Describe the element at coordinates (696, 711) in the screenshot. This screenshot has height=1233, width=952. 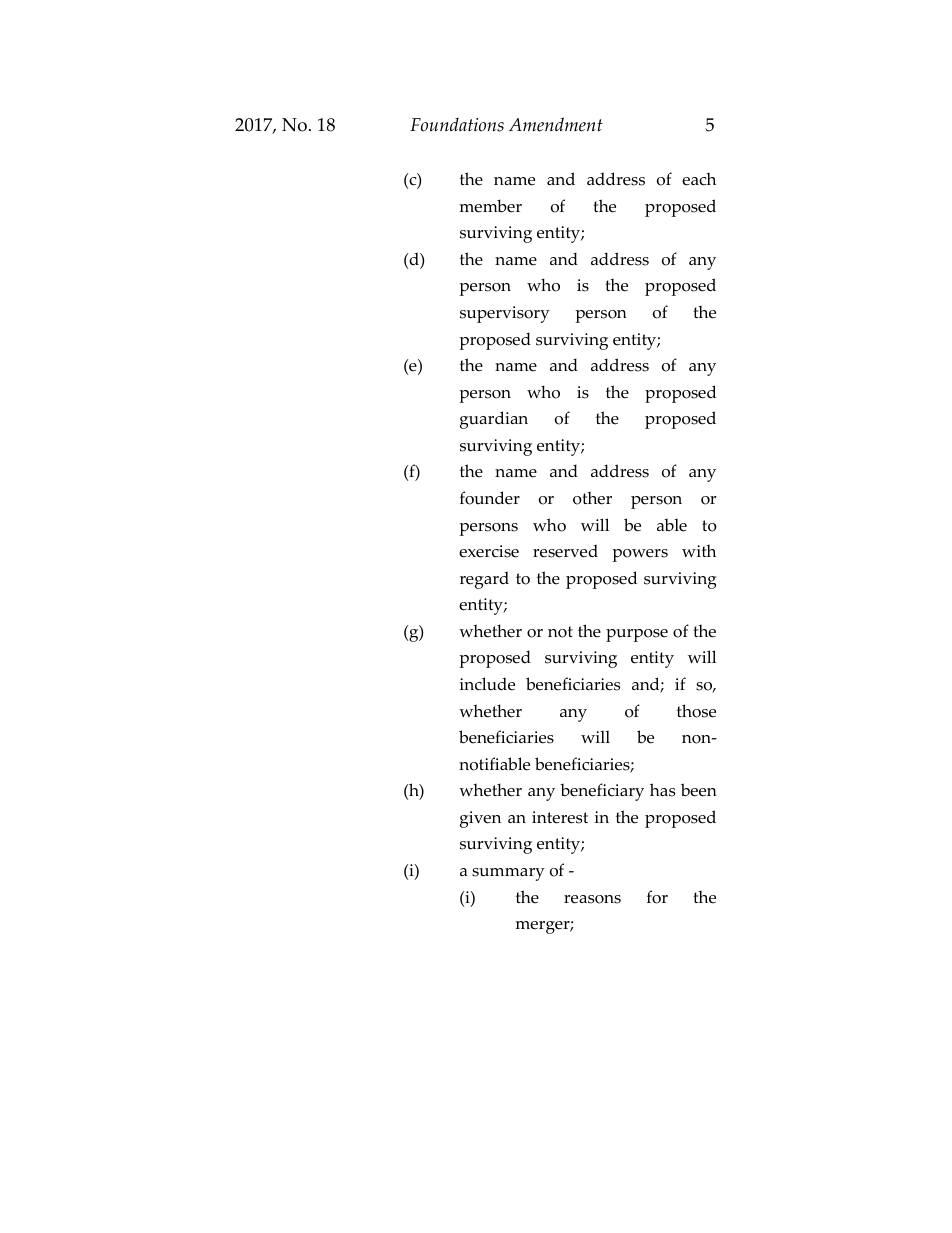
I see `those` at that location.
